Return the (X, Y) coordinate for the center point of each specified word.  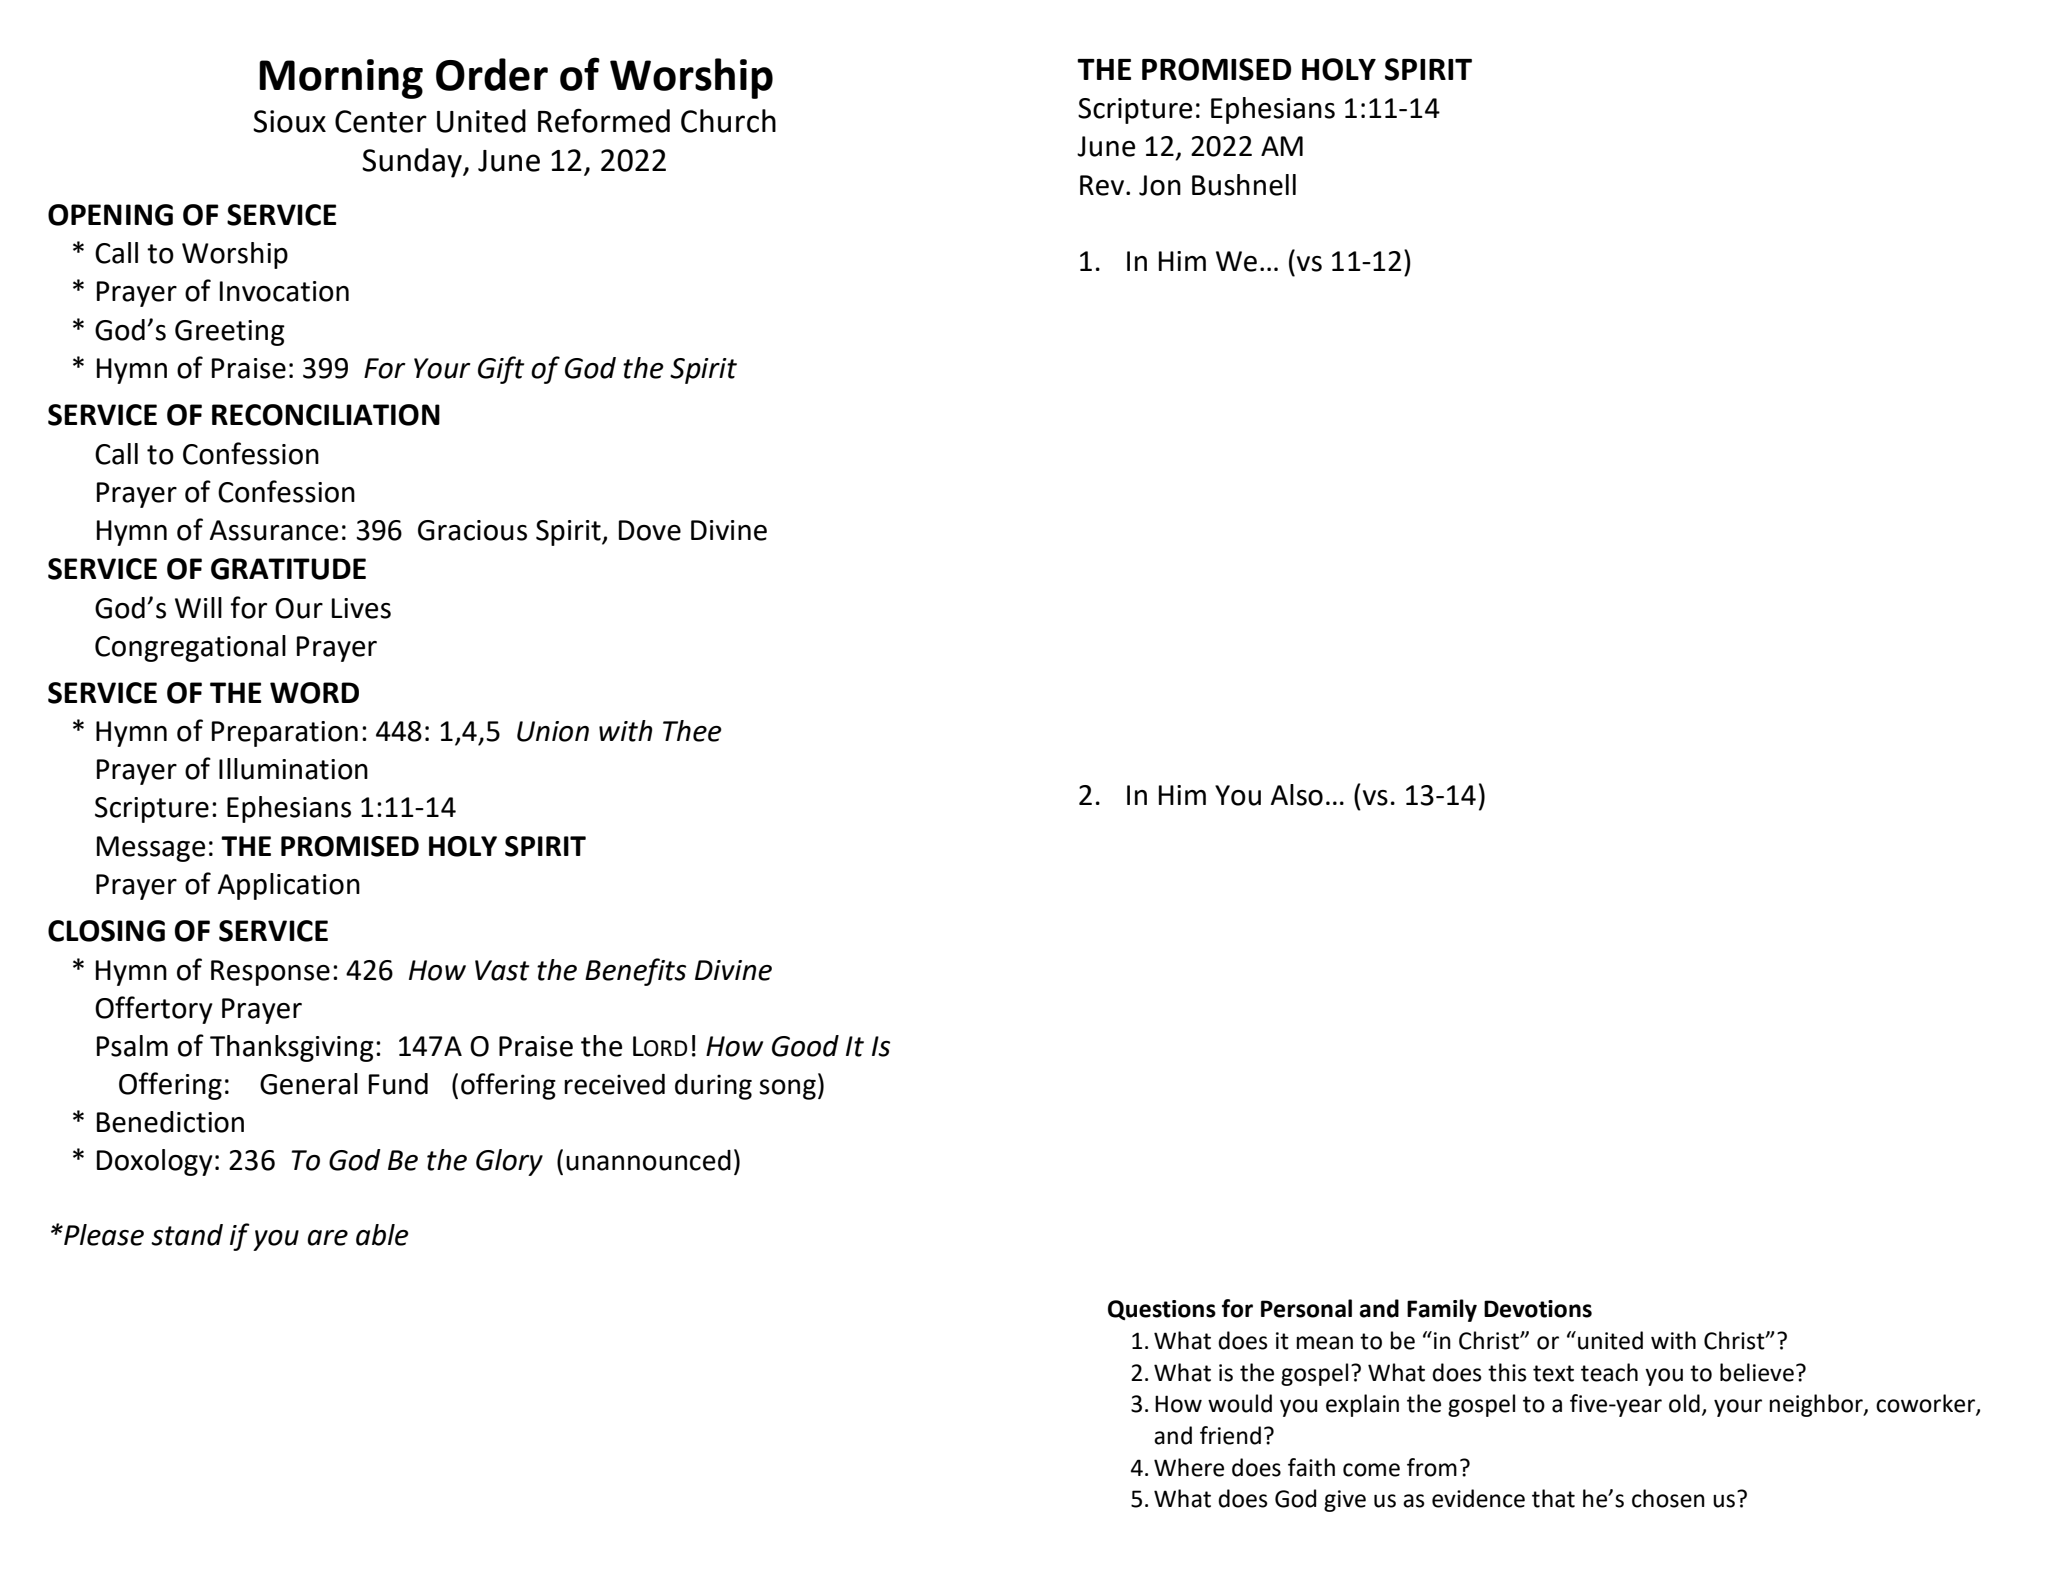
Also (1297, 795)
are (327, 1238)
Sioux (289, 121)
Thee (692, 731)
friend (1230, 1435)
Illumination (293, 769)
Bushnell (1244, 185)
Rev (1103, 185)
